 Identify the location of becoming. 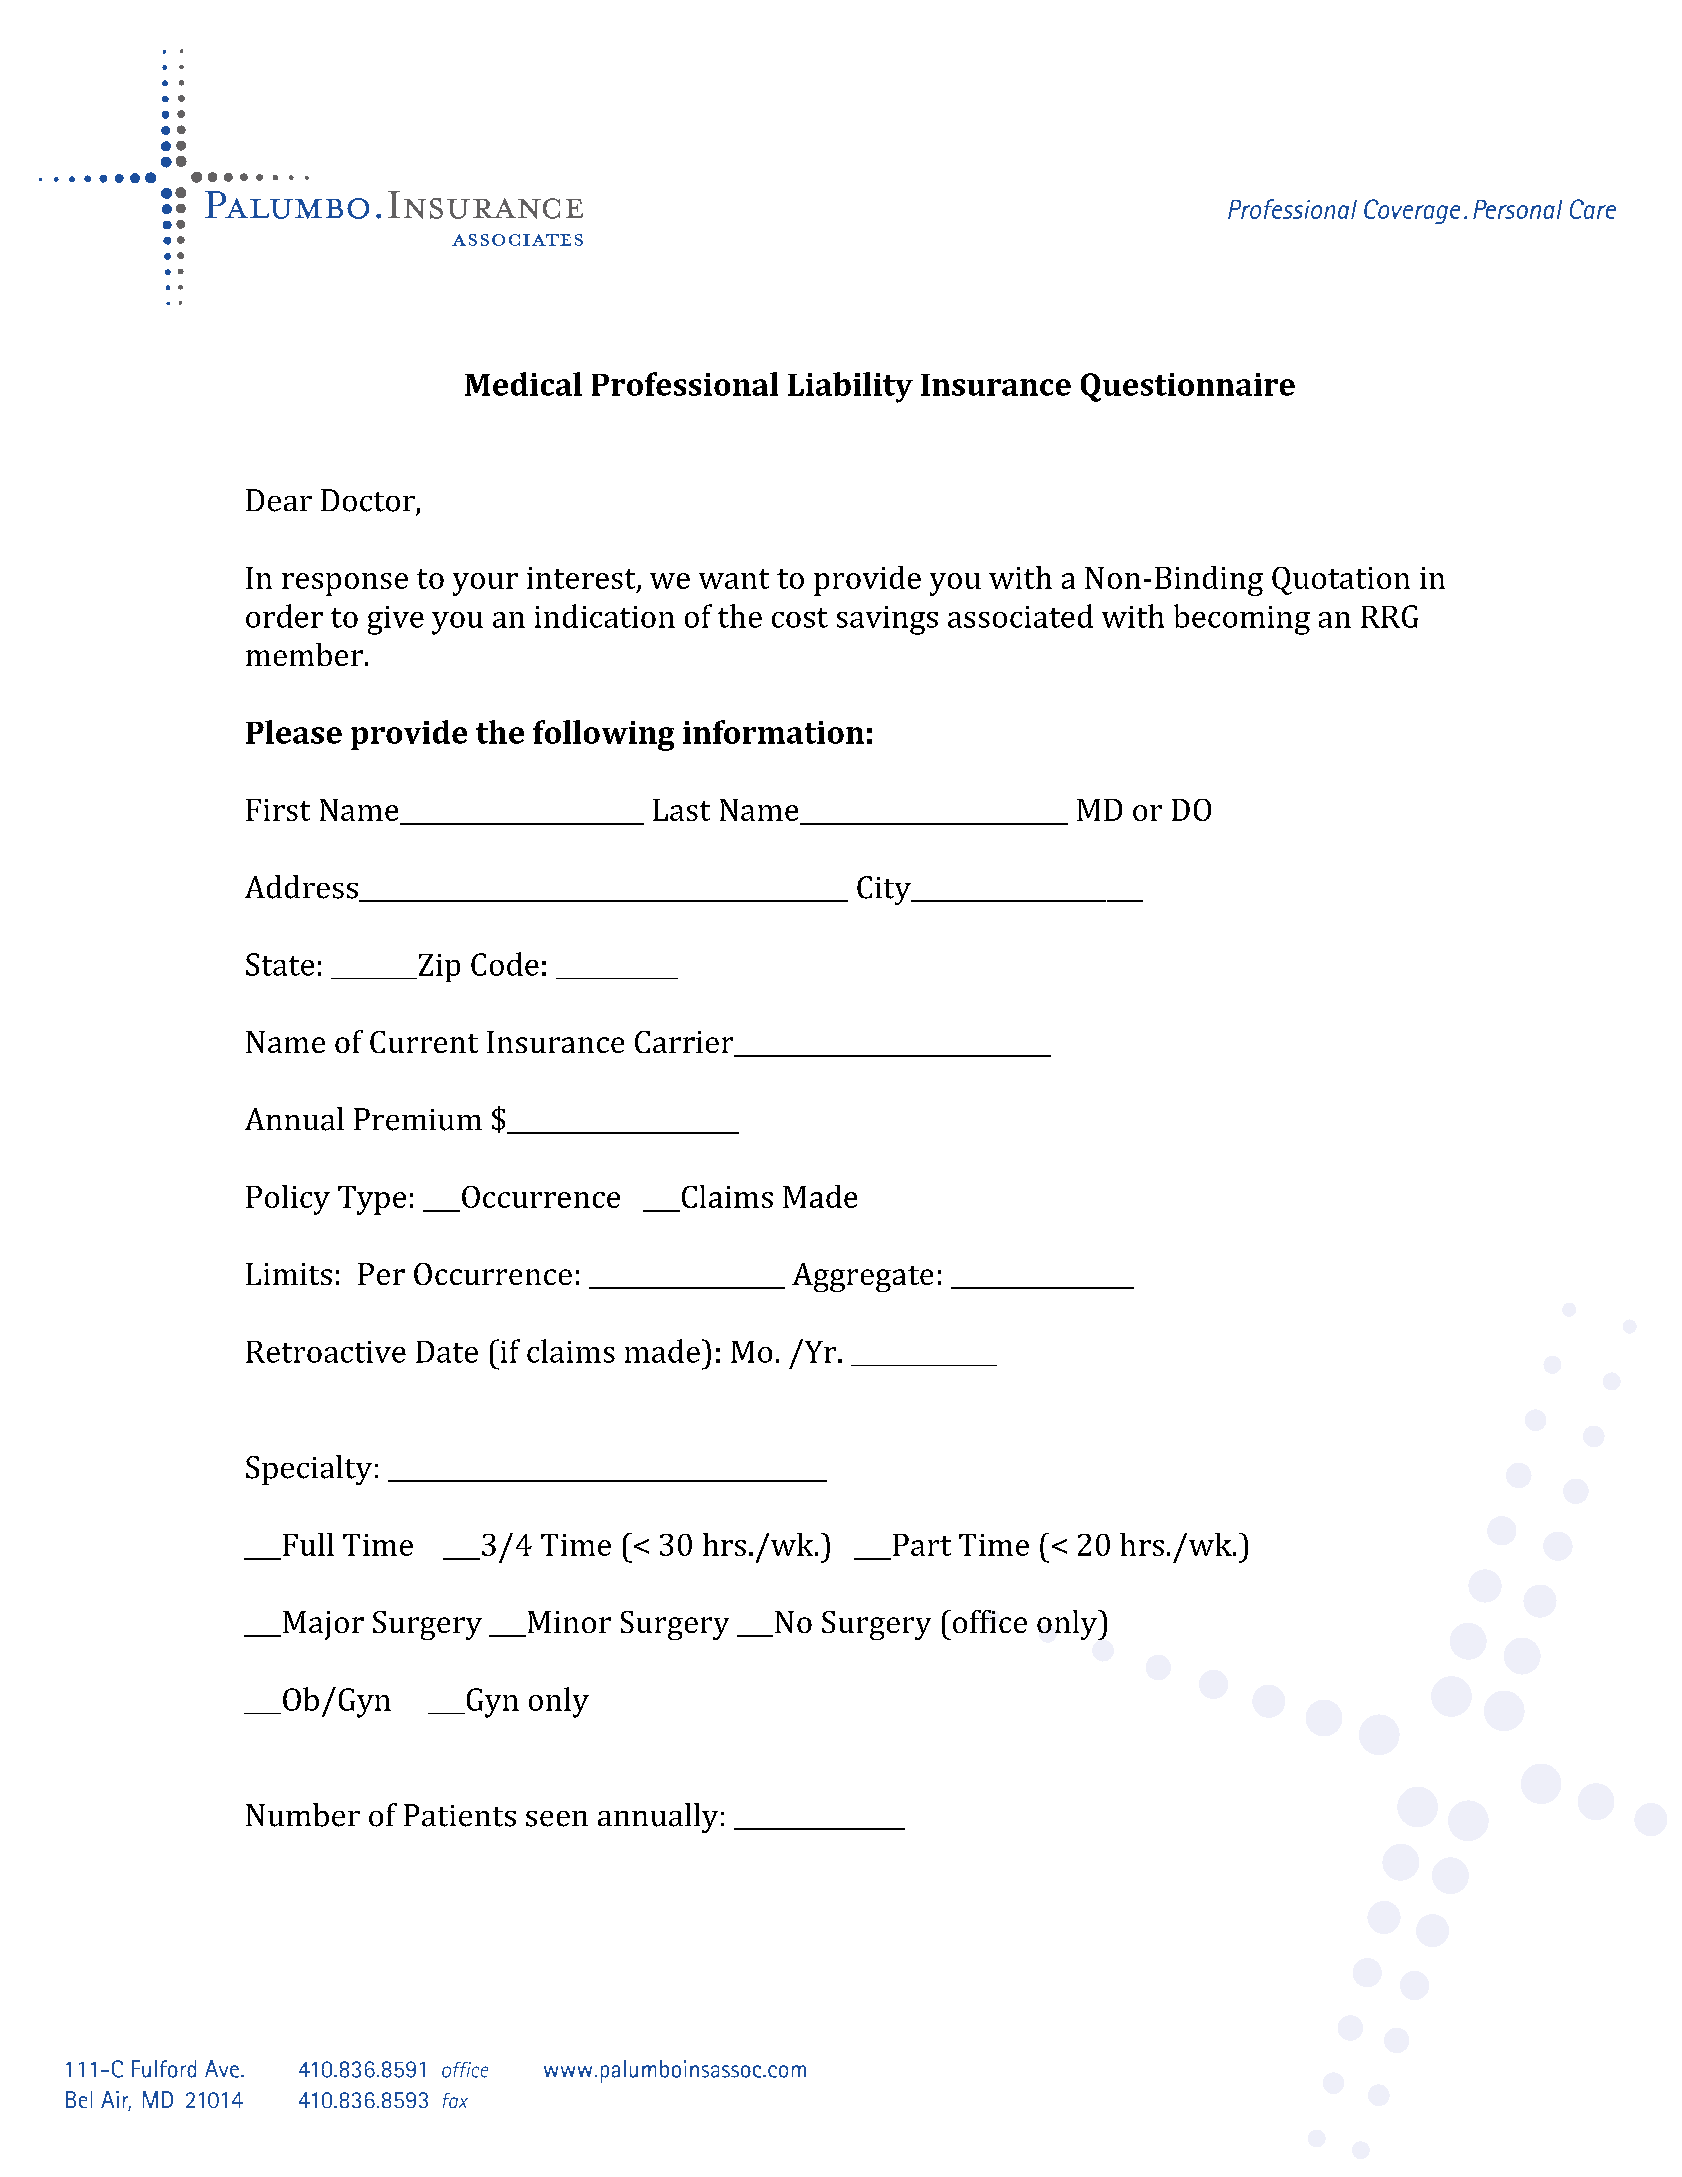
(1242, 619).
